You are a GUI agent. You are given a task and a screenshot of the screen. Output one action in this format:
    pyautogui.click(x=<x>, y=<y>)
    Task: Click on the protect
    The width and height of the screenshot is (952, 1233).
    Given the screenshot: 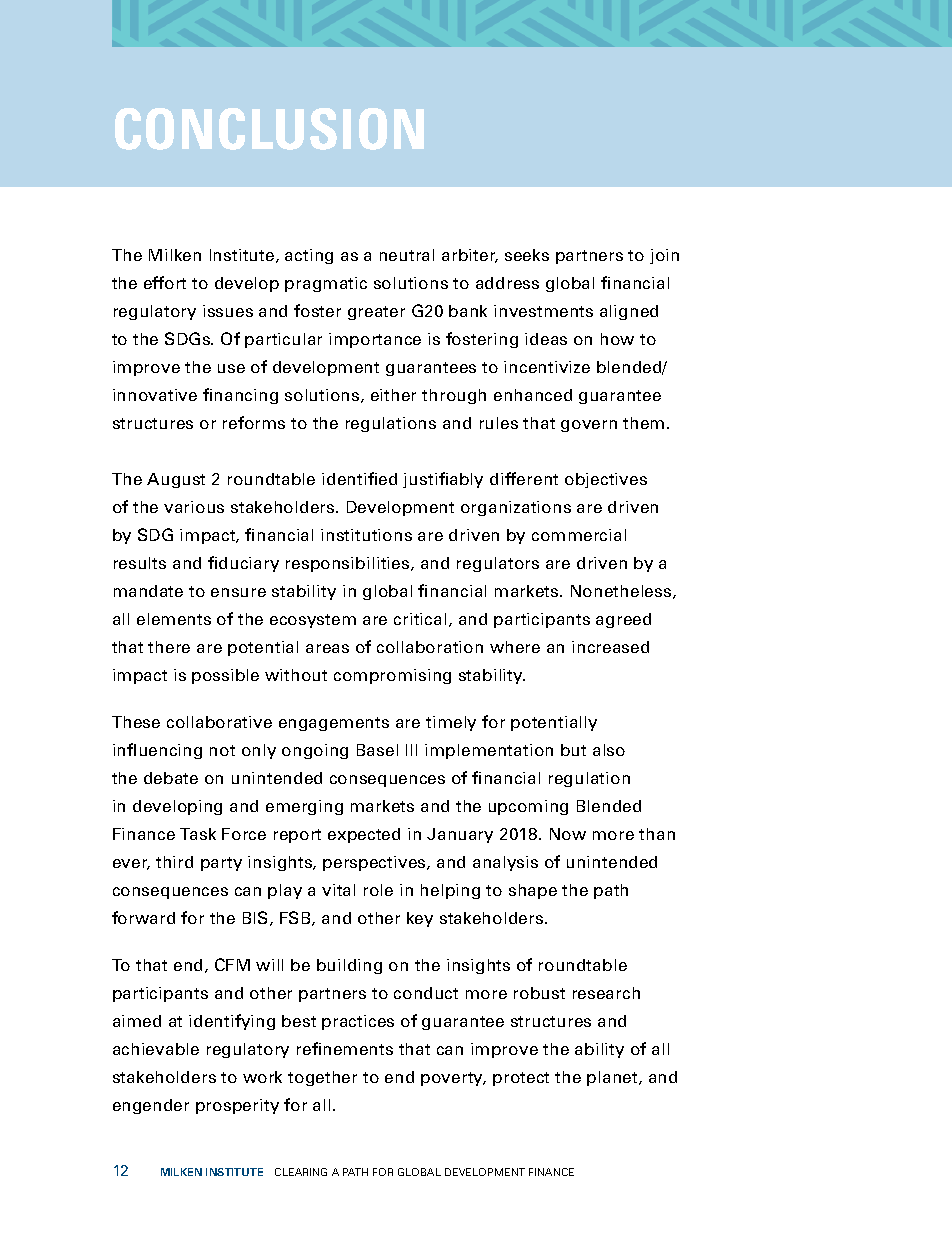 What is the action you would take?
    pyautogui.click(x=521, y=1079)
